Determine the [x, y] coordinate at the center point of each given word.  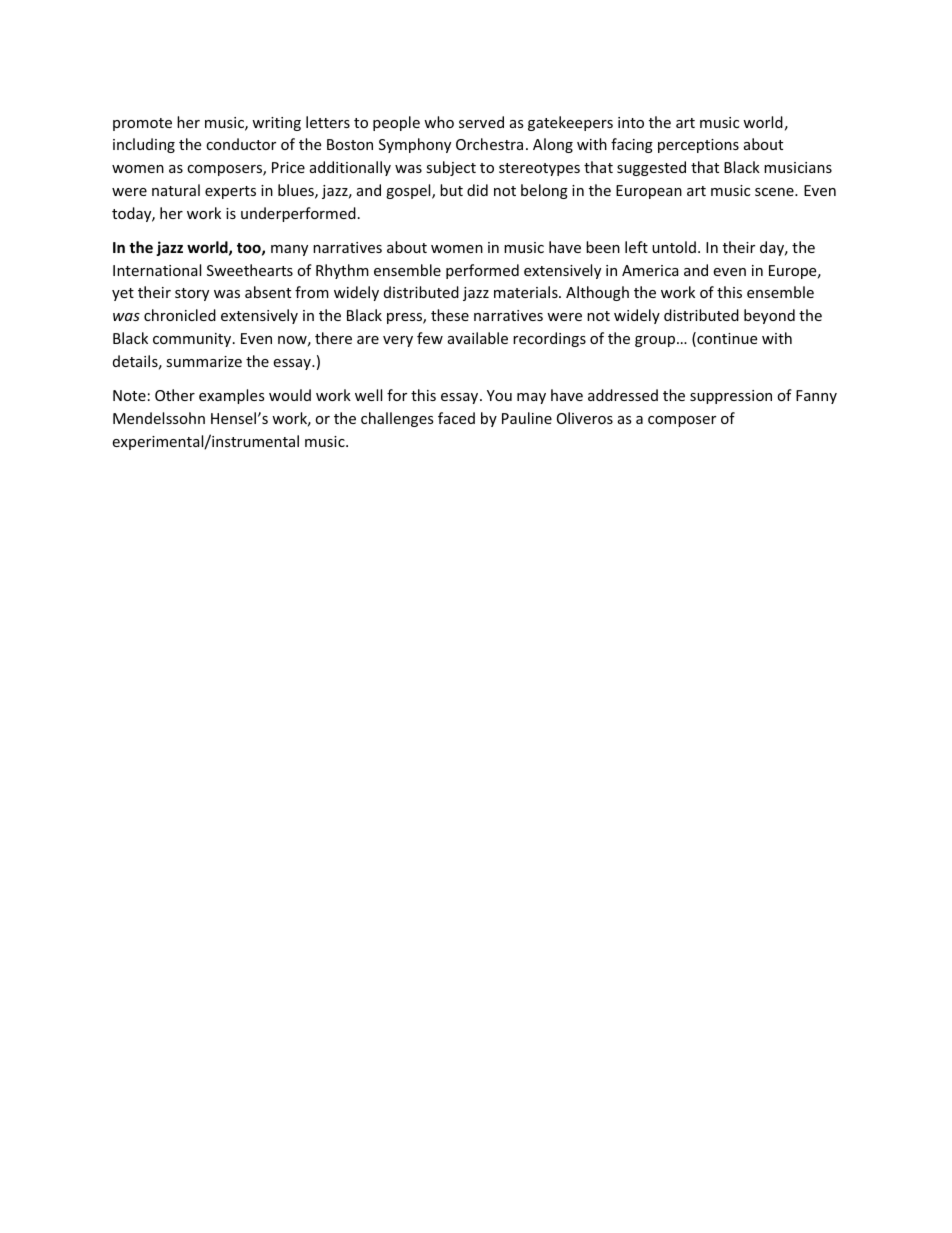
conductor [241, 144]
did [477, 190]
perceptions [698, 146]
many [289, 250]
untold [674, 247]
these [450, 315]
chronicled [180, 315]
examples [232, 396]
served [481, 122]
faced [456, 418]
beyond [769, 316]
